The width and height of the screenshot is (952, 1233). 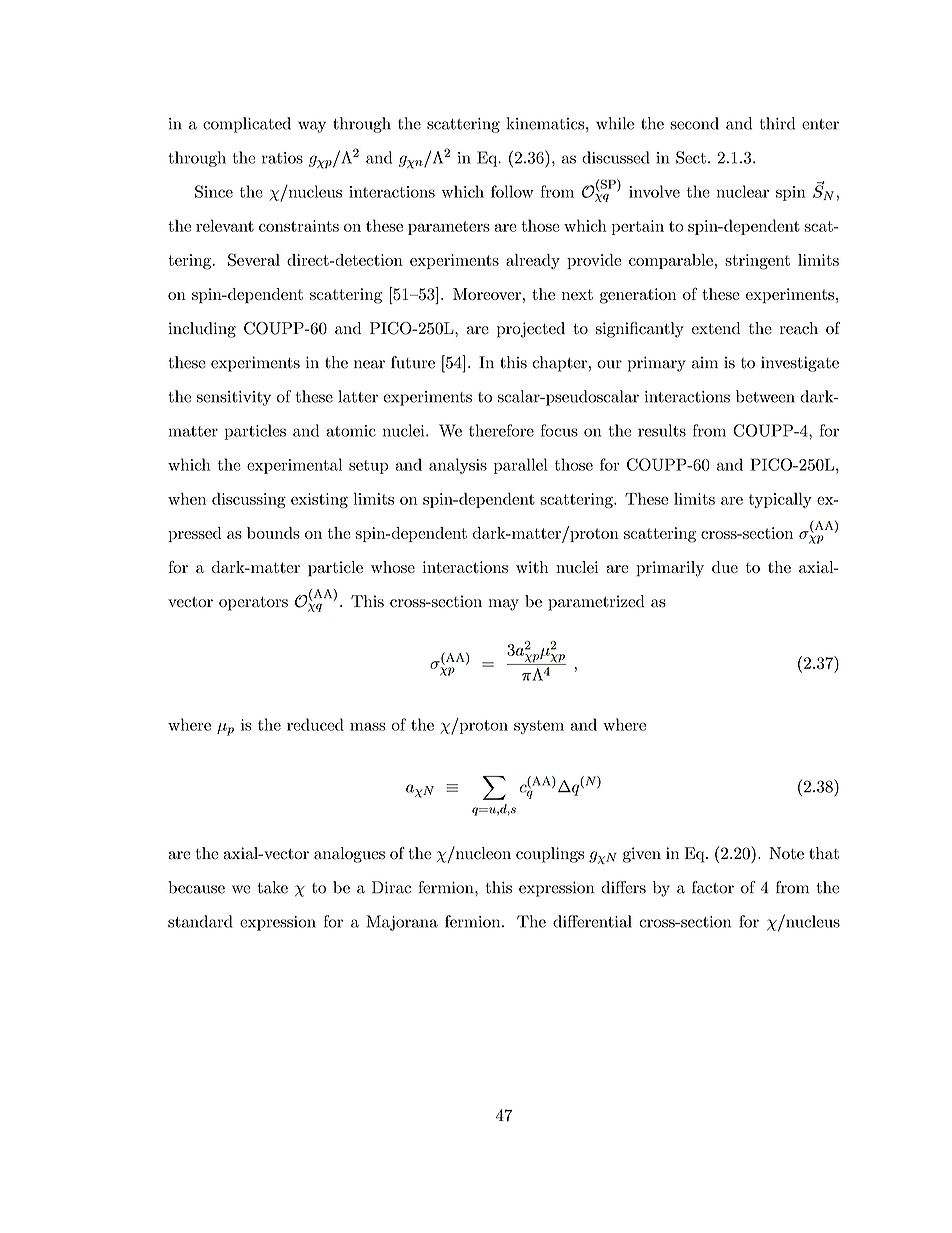 What do you see at coordinates (273, 533) in the screenshot?
I see `bounds` at bounding box center [273, 533].
